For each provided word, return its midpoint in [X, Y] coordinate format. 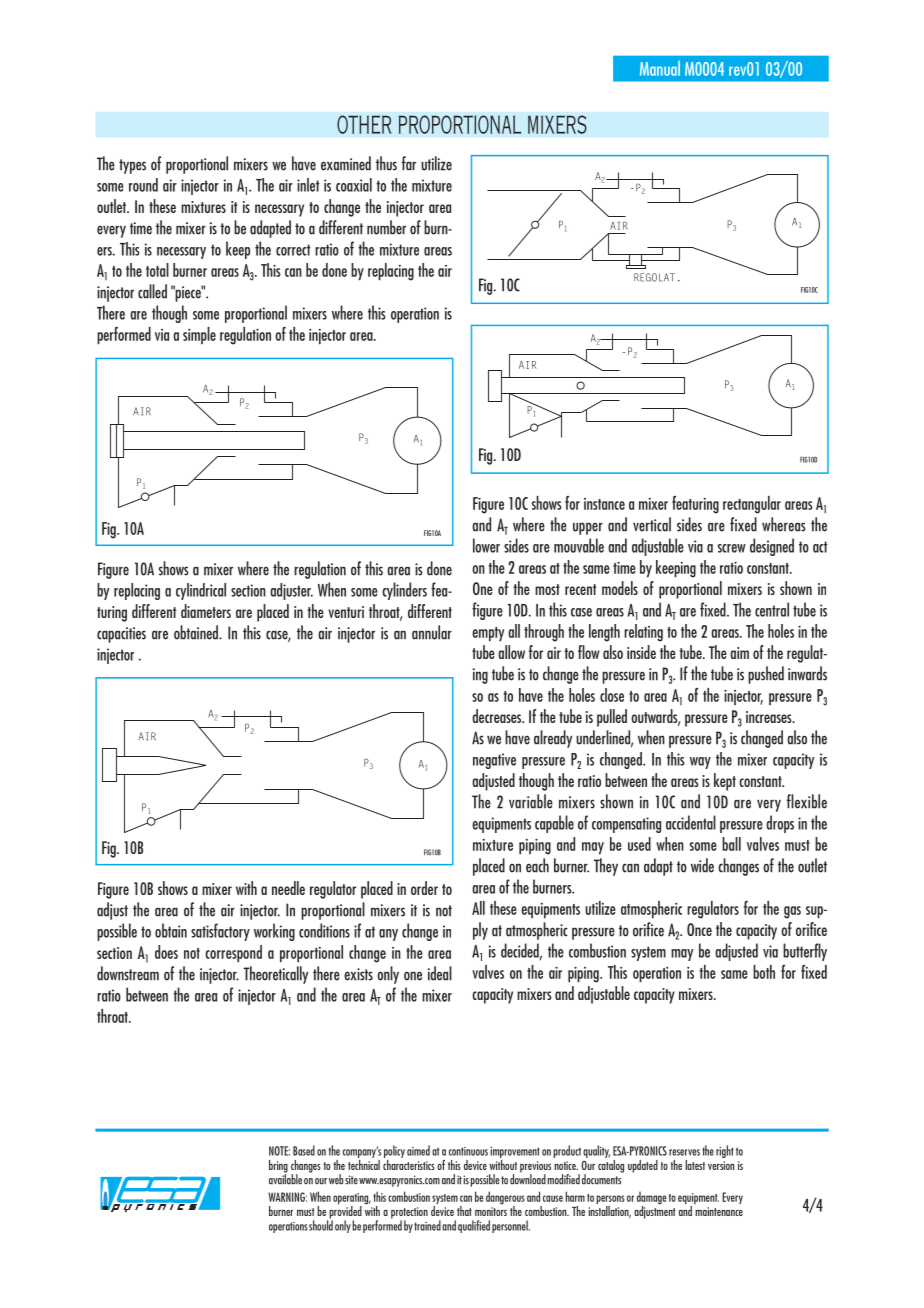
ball [731, 844]
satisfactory [220, 932]
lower [486, 545]
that [464, 1211]
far [409, 163]
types [132, 166]
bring [278, 1167]
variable [531, 801]
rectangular [752, 505]
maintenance [719, 1211]
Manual [660, 68]
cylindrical [201, 591]
